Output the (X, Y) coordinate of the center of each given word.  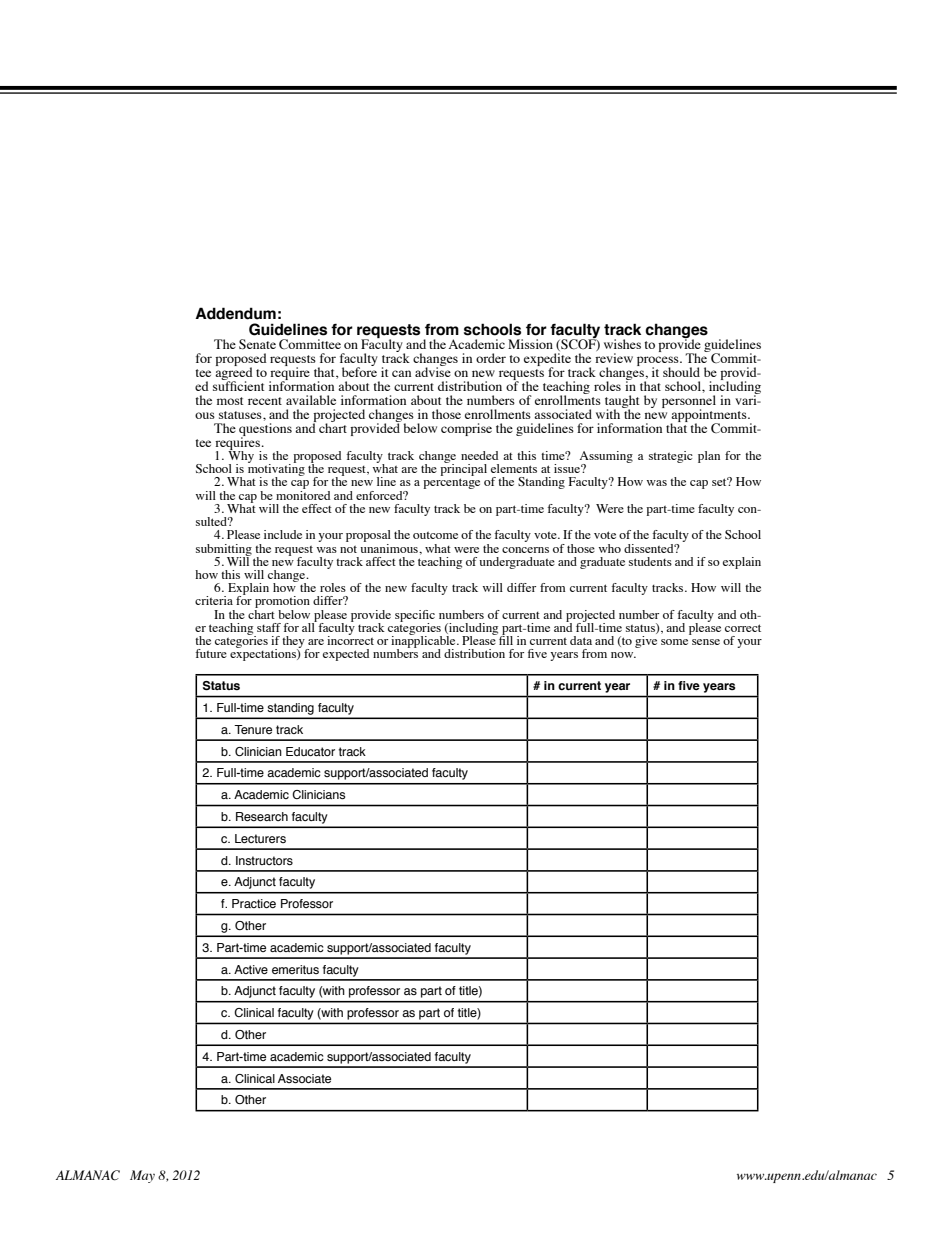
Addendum (235, 313)
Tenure (253, 729)
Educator (310, 751)
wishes (622, 344)
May (142, 1176)
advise (433, 371)
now (623, 655)
